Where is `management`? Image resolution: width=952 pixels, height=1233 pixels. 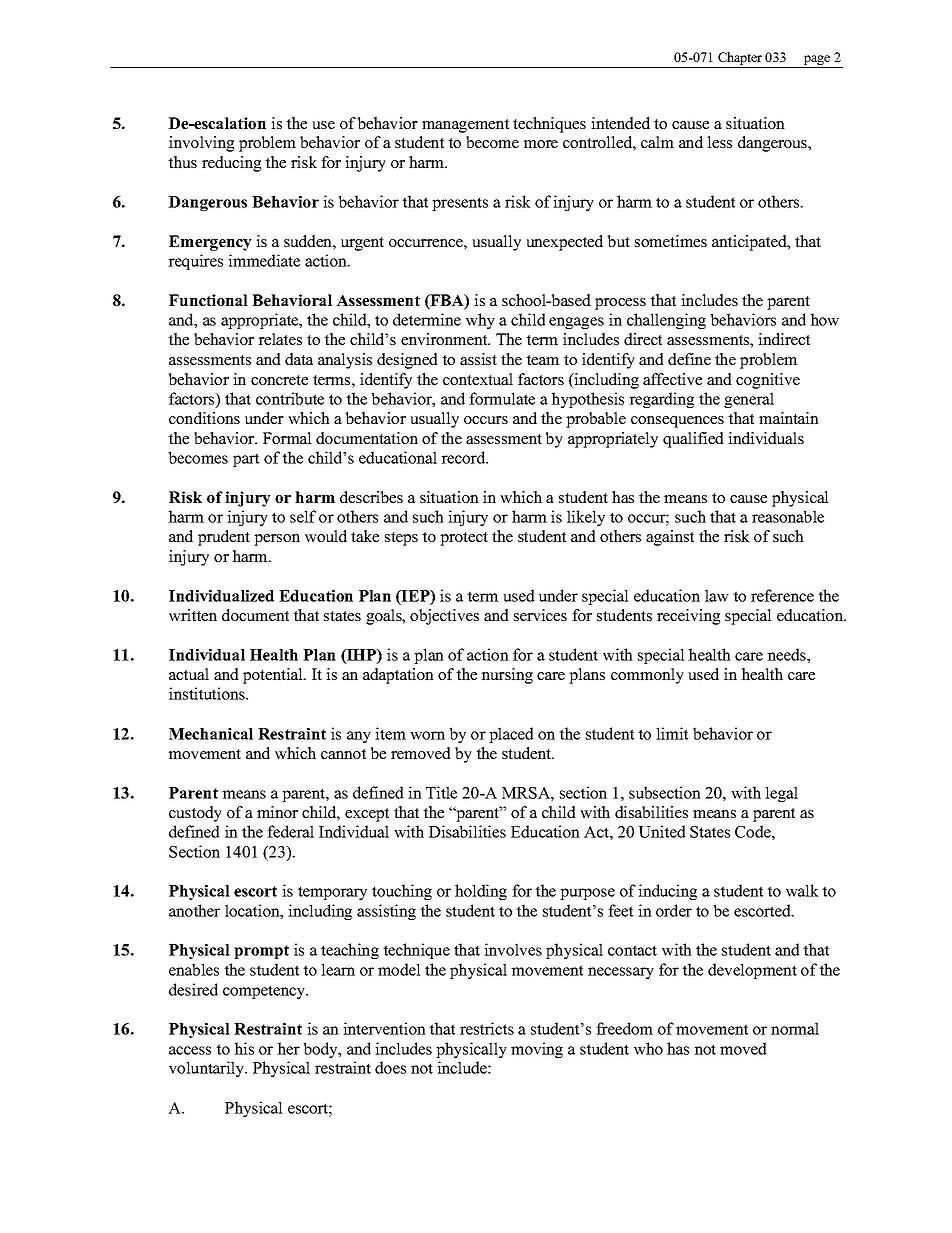
management is located at coordinates (465, 126).
